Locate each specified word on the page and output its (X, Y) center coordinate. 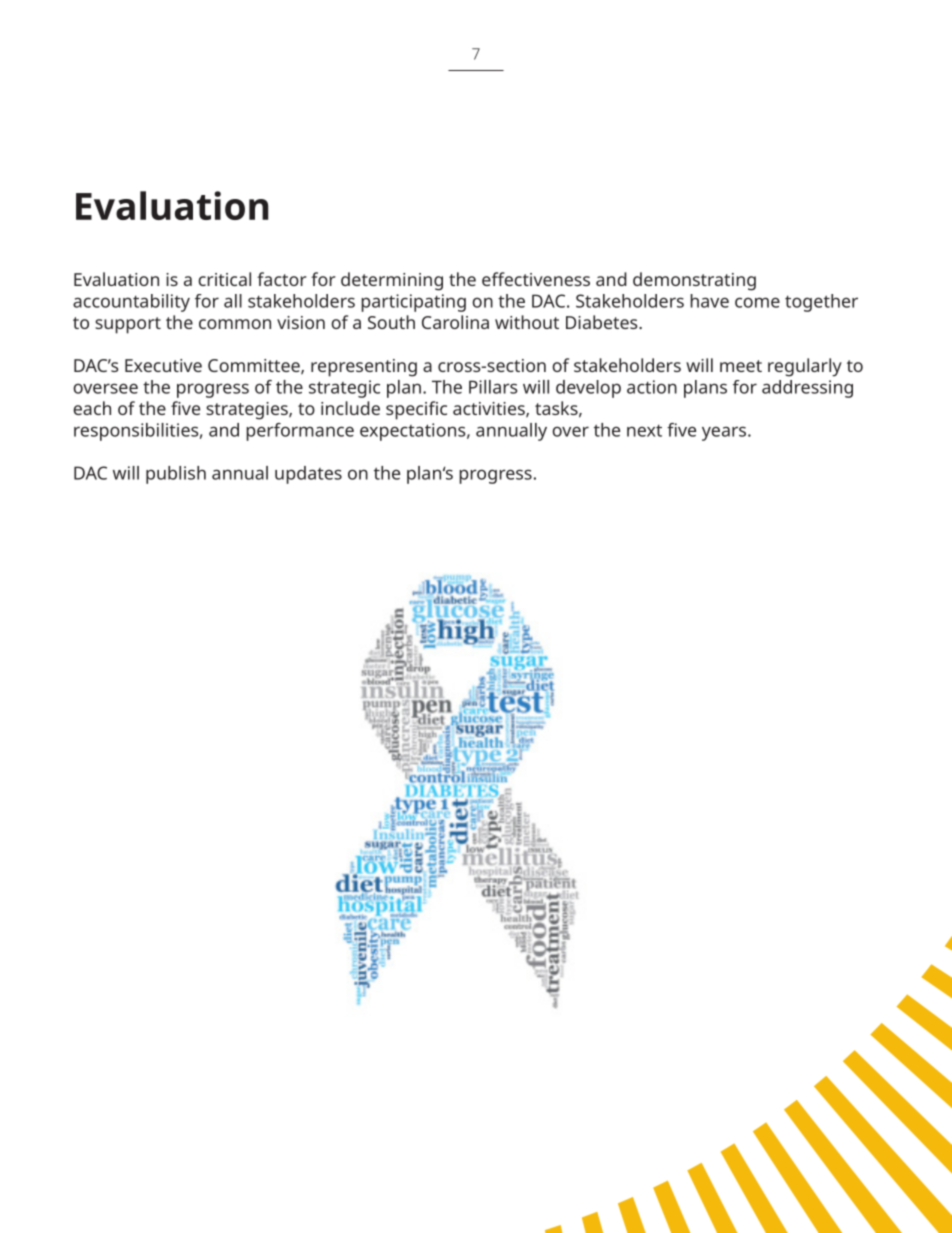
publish (176, 475)
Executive (163, 365)
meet (741, 366)
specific (416, 410)
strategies (248, 411)
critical (224, 279)
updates (308, 475)
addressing (807, 389)
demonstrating (694, 281)
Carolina (455, 322)
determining (392, 281)
